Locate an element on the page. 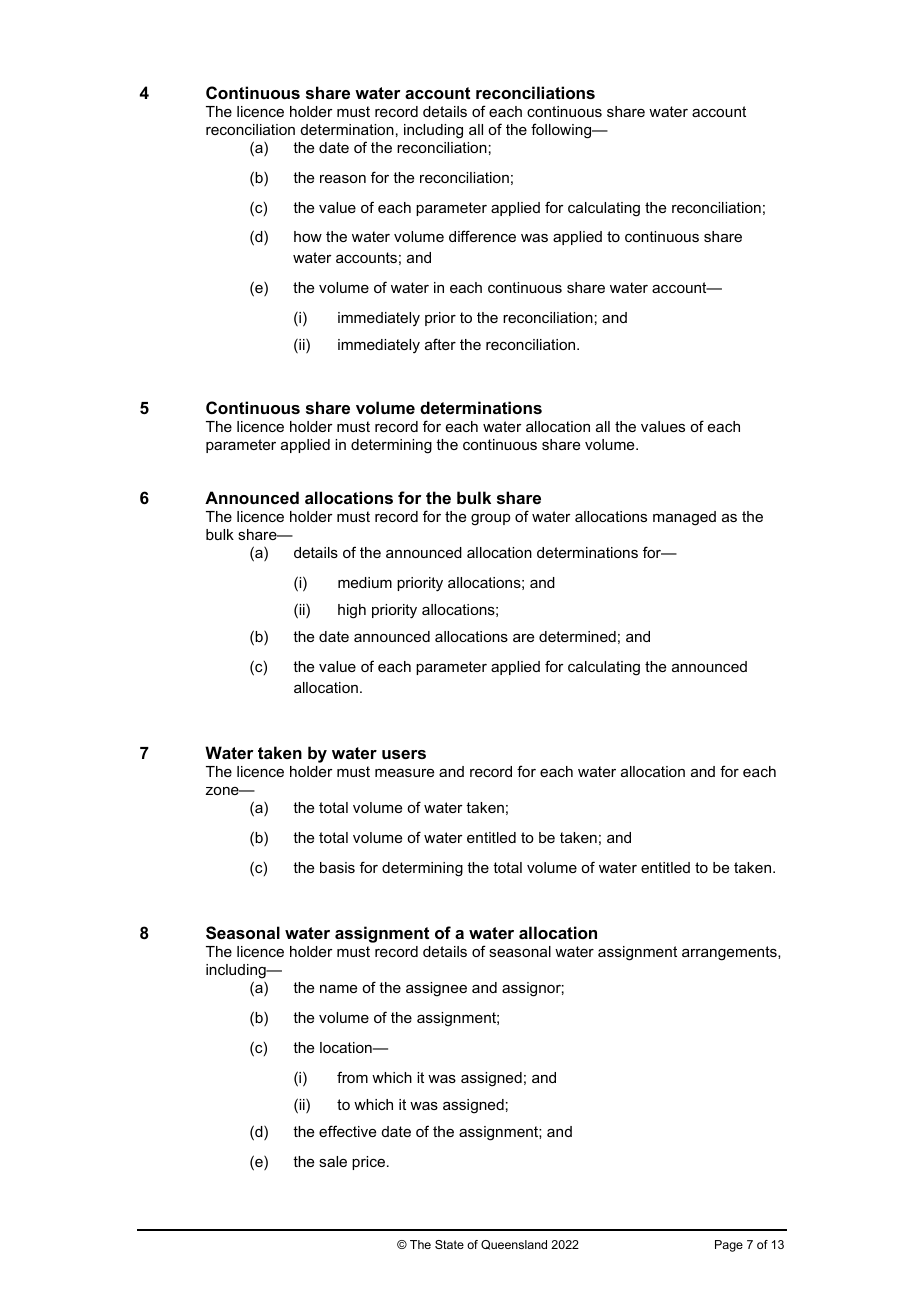 Image resolution: width=924 pixels, height=1308 pixels. determined is located at coordinates (577, 636).
